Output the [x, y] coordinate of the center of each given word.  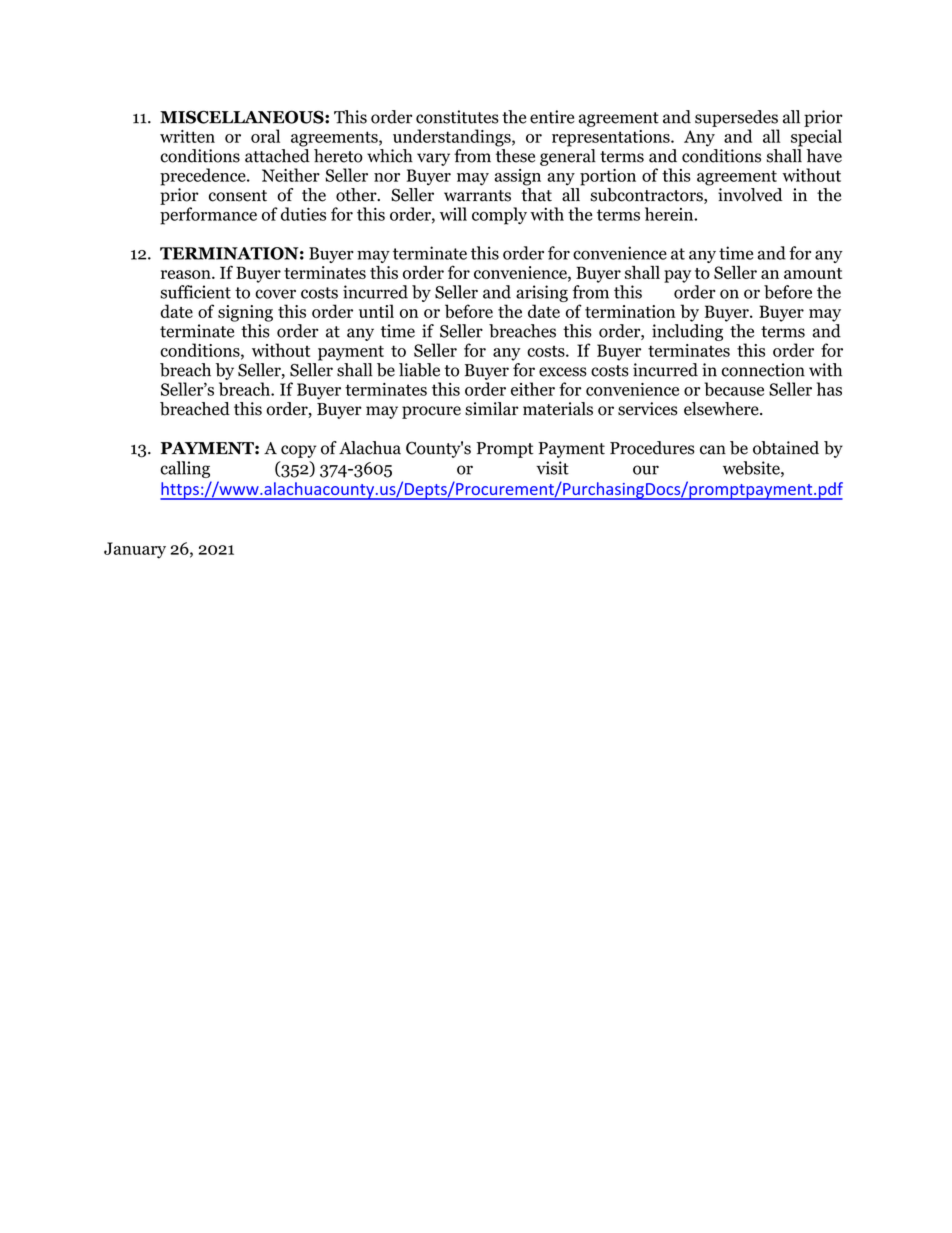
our [646, 470]
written [187, 136]
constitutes [457, 117]
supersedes [736, 118]
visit [552, 468]
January [135, 550]
